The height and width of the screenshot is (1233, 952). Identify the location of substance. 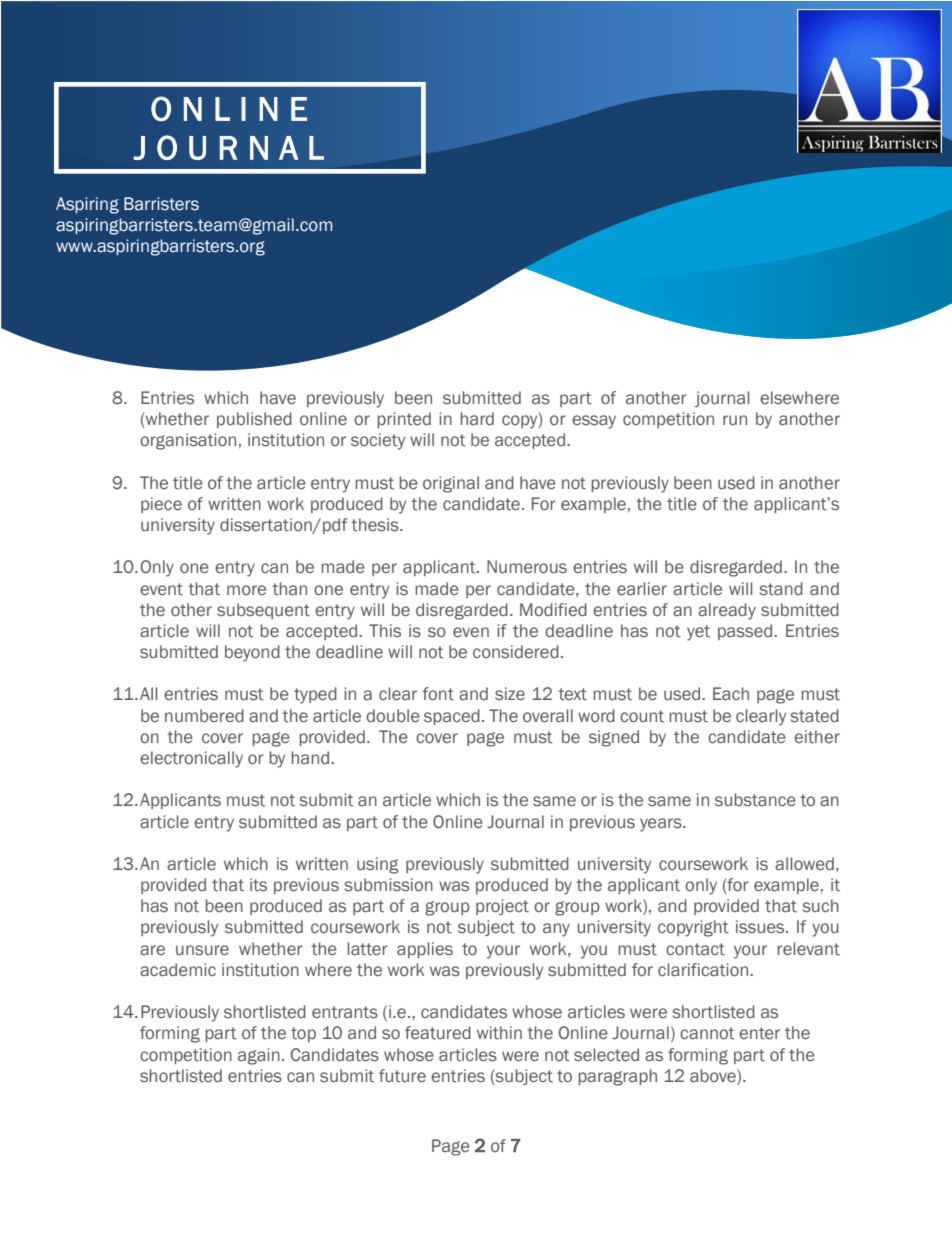
(755, 800).
